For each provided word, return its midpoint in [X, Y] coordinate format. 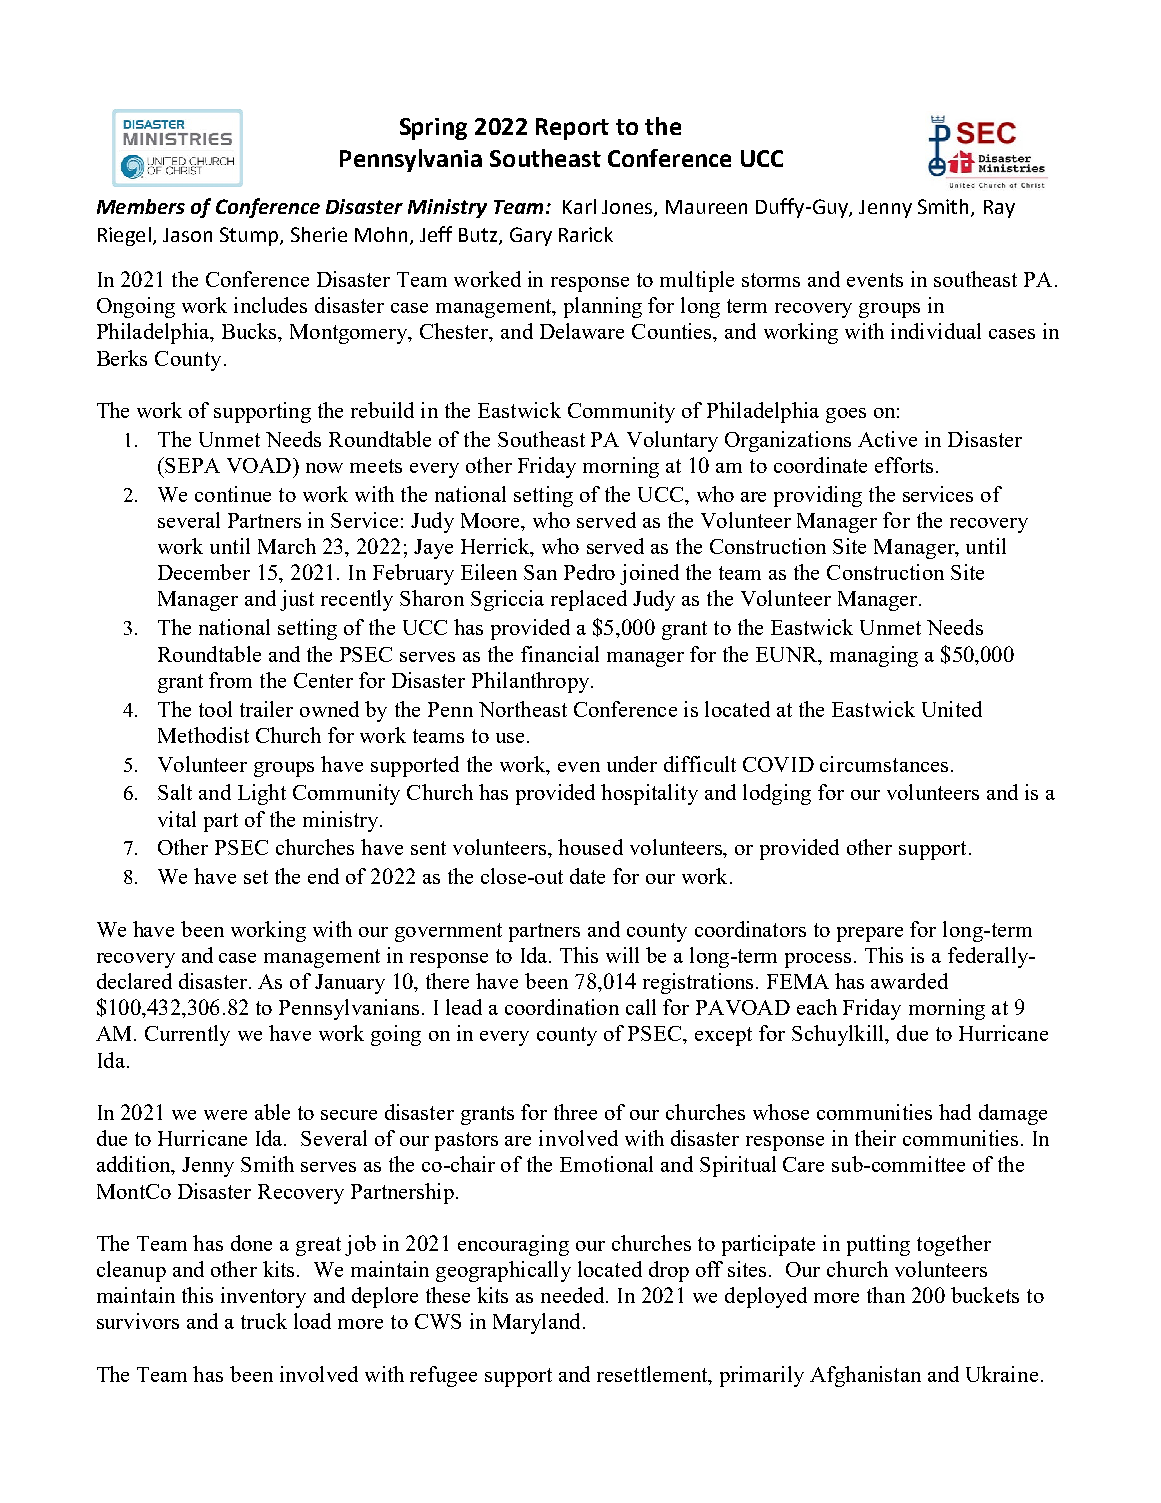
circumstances [884, 764]
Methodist [203, 735]
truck [264, 1321]
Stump [250, 236]
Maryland [536, 1323]
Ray [999, 209]
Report [572, 129]
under [632, 764]
